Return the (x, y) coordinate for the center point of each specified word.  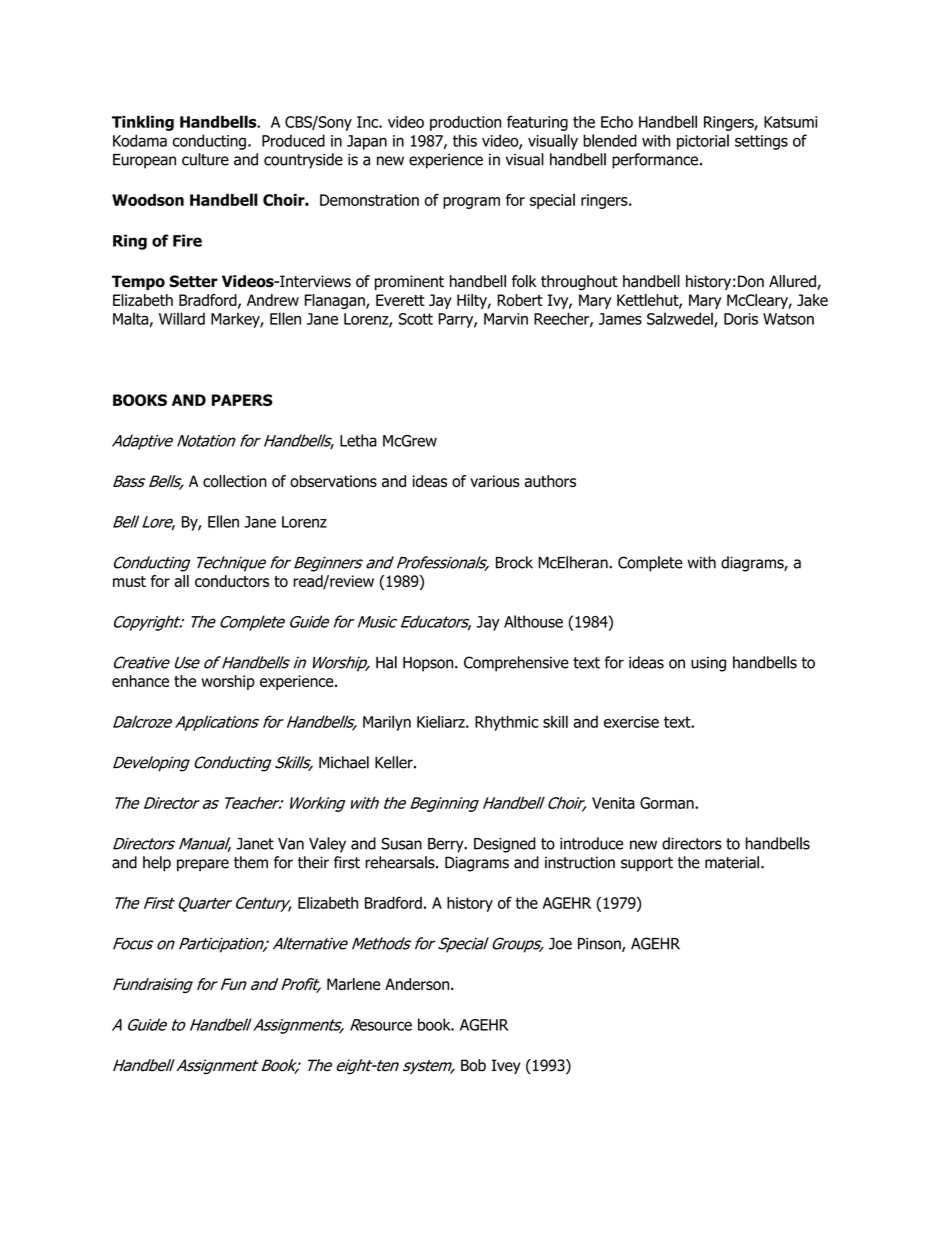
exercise (631, 722)
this (465, 140)
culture (205, 159)
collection (235, 481)
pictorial (703, 142)
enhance (140, 681)
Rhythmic (506, 723)
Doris (741, 319)
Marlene (353, 984)
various (495, 481)
